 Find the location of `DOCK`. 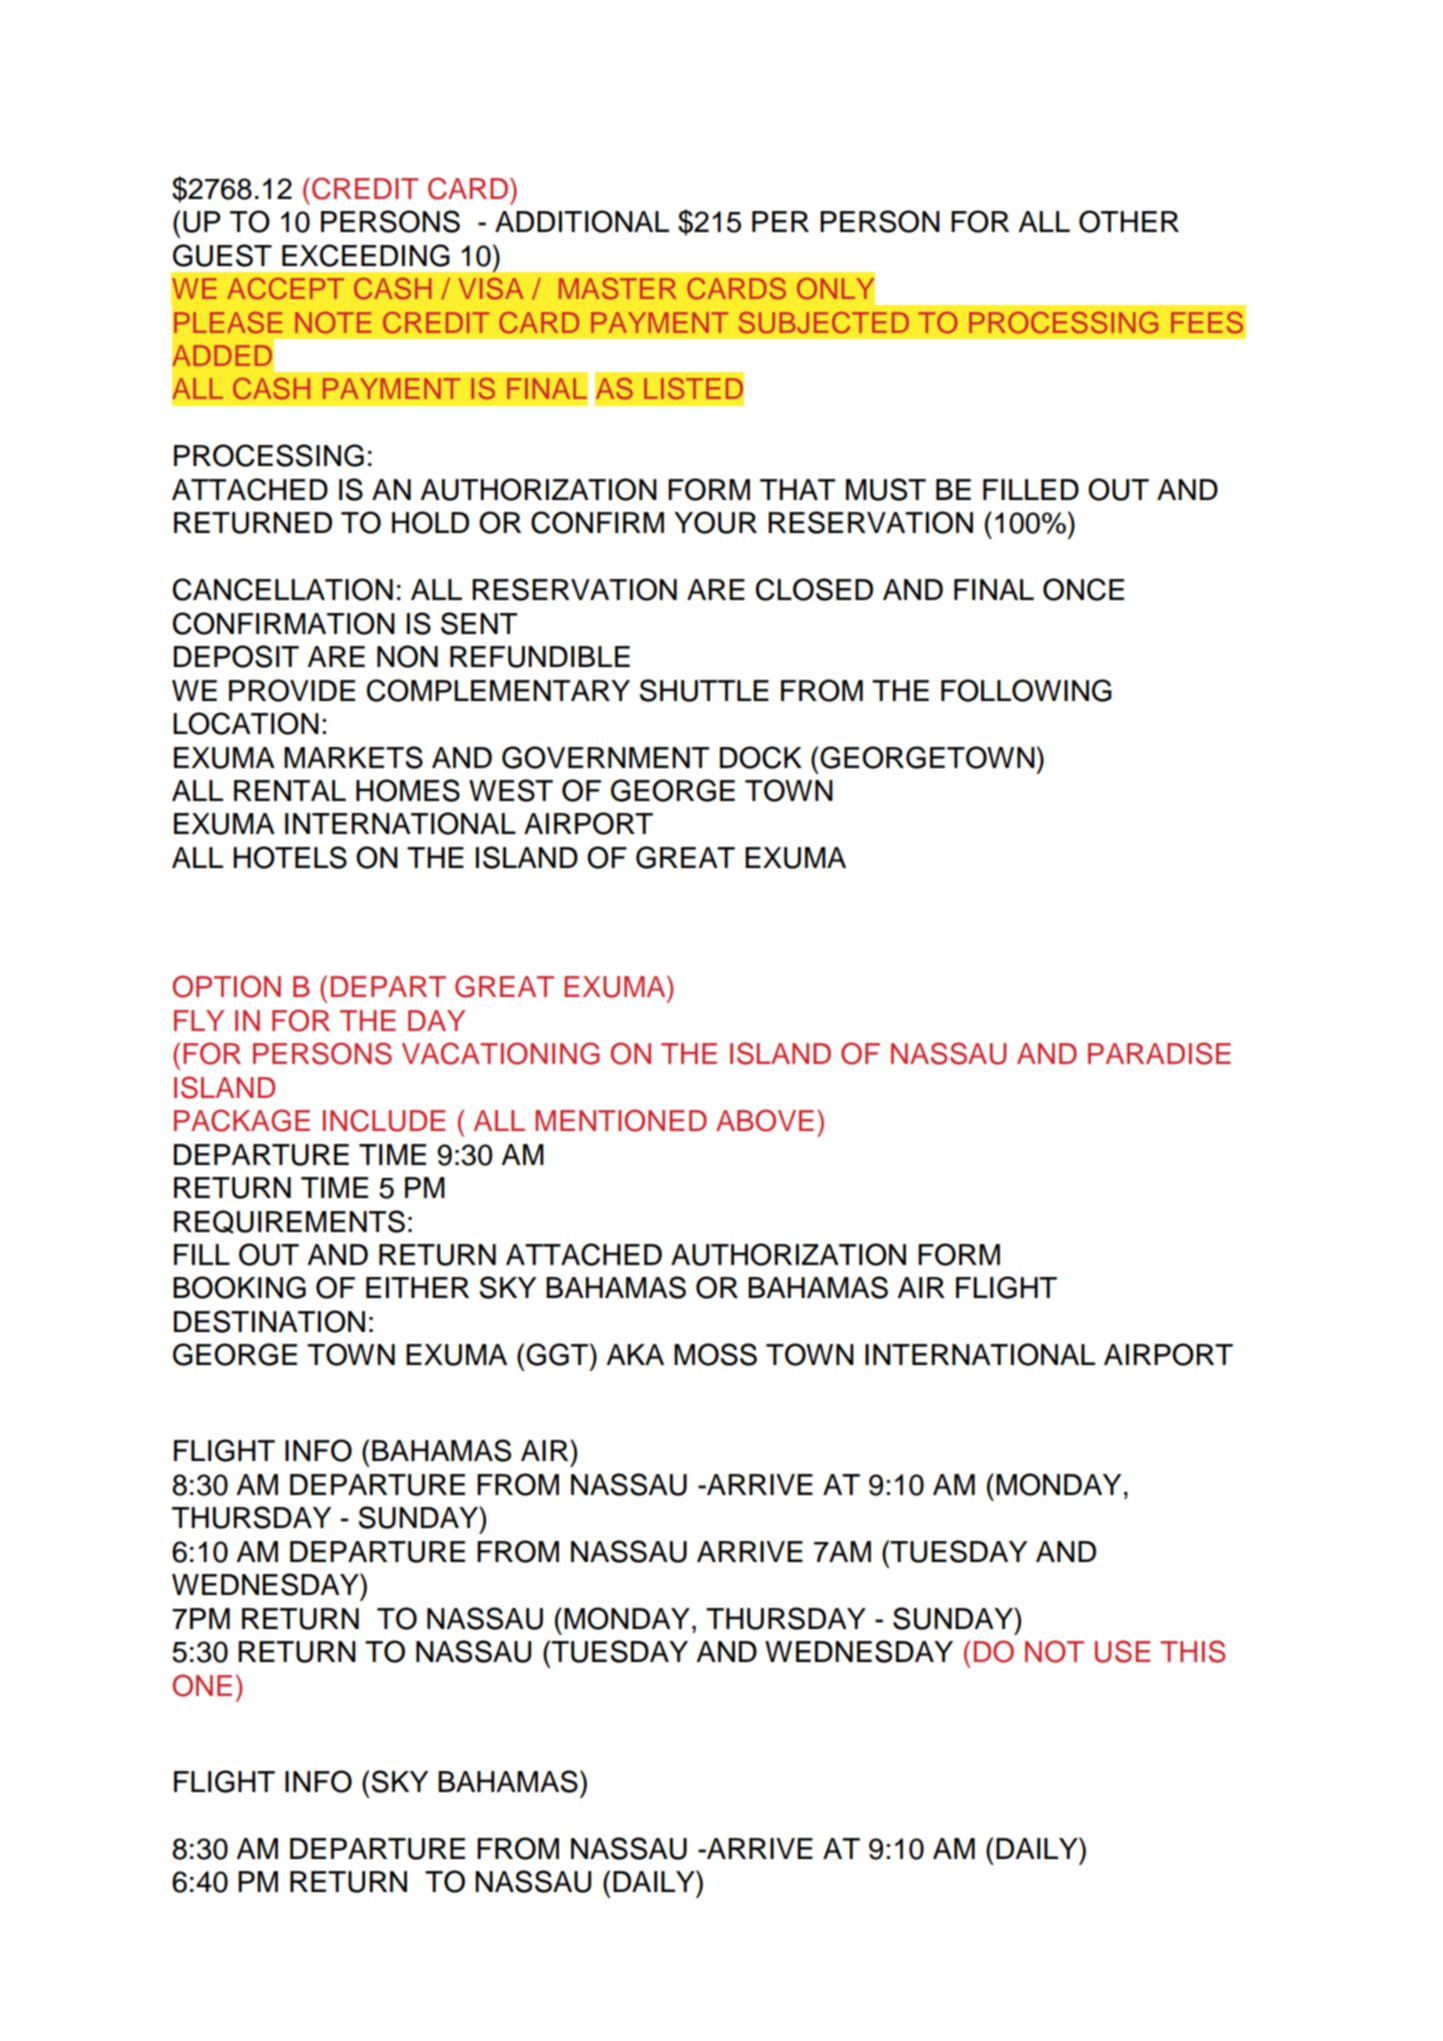

DOCK is located at coordinates (761, 757).
